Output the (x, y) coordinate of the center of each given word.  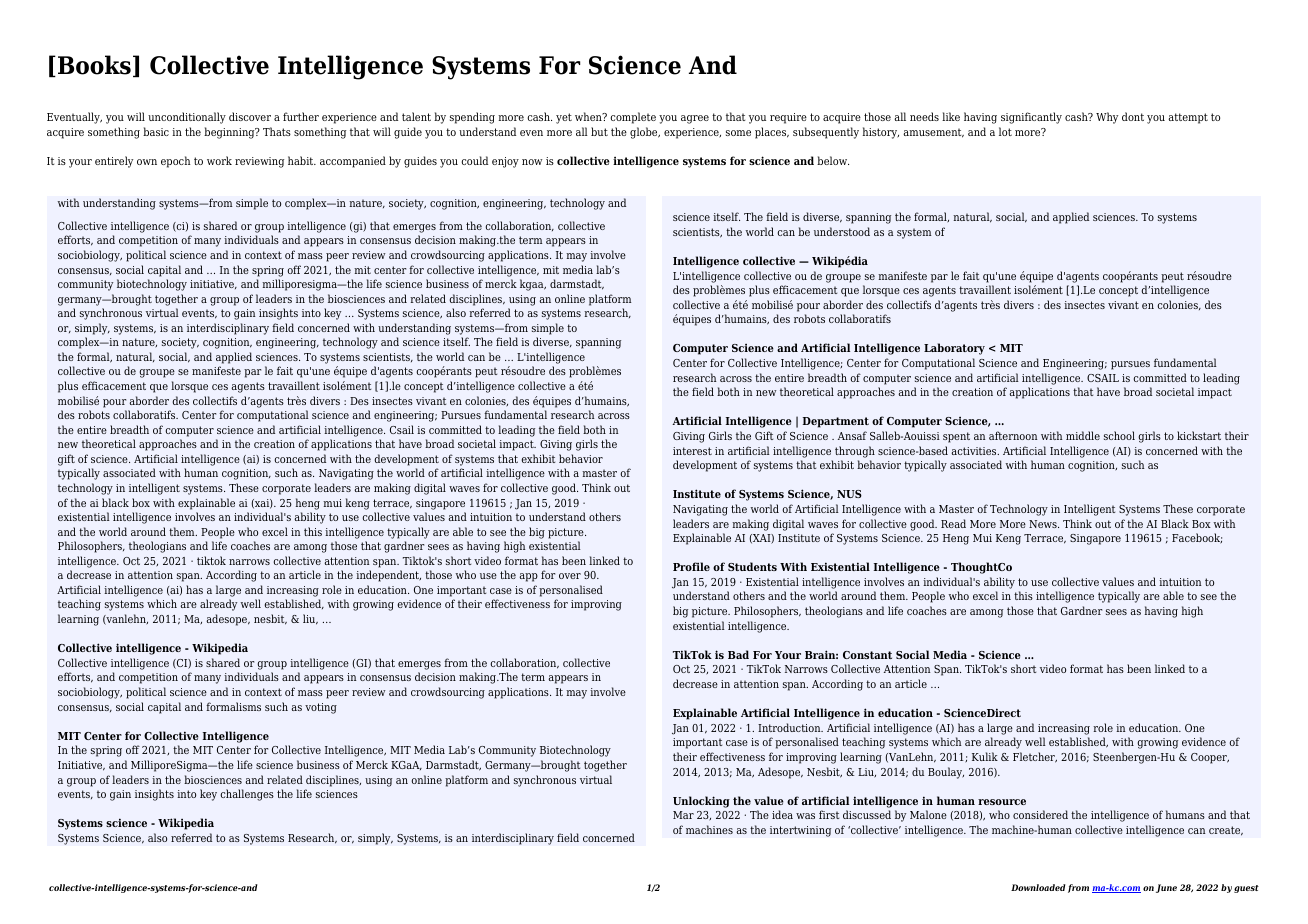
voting (321, 708)
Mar (683, 815)
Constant (867, 655)
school (1119, 435)
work (219, 160)
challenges (247, 795)
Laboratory (954, 349)
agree (695, 119)
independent (388, 576)
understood (842, 231)
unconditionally (187, 118)
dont (1133, 116)
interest (692, 451)
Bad (738, 654)
